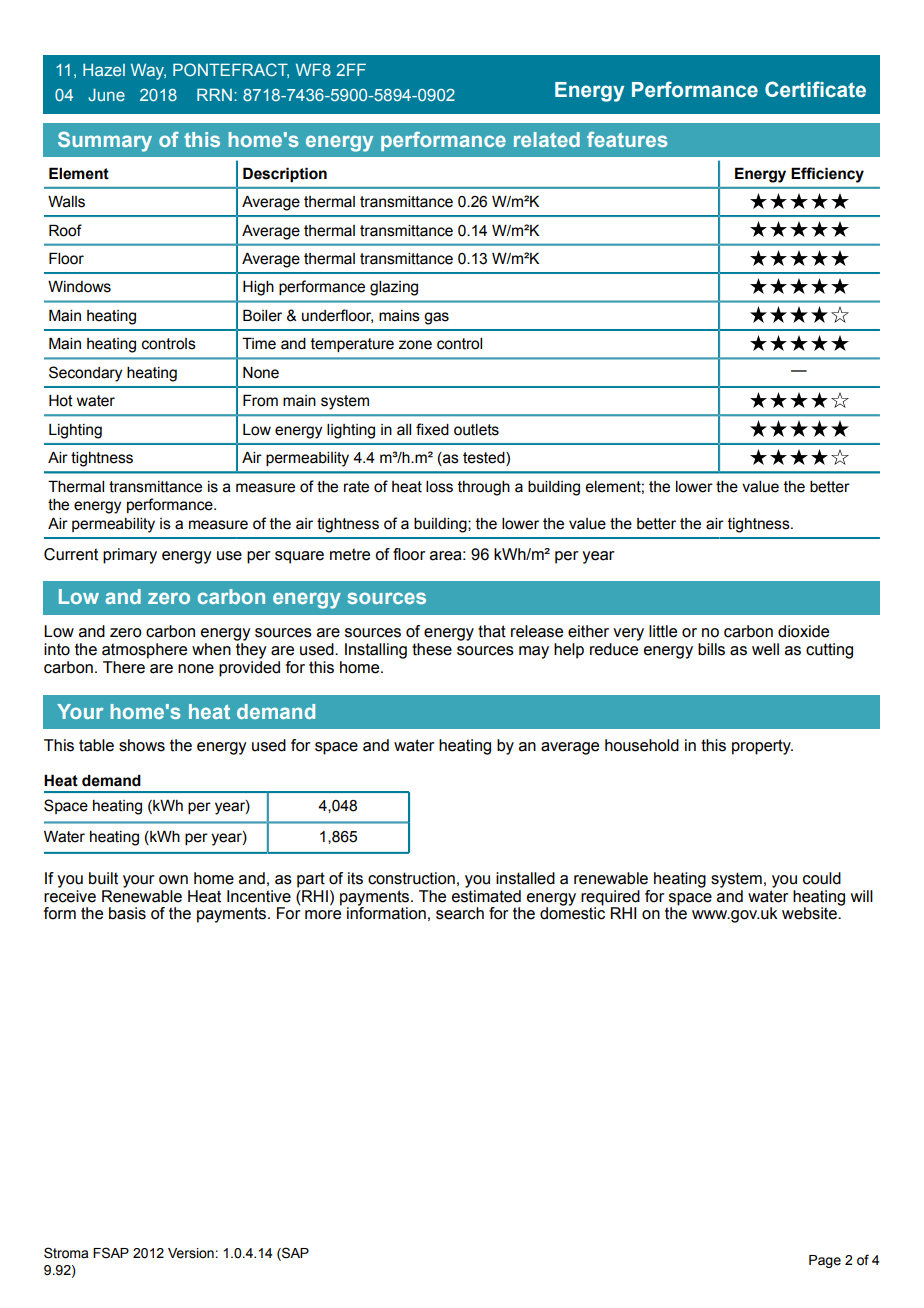 This page has width=924, height=1308. I want to click on well, so click(765, 649).
